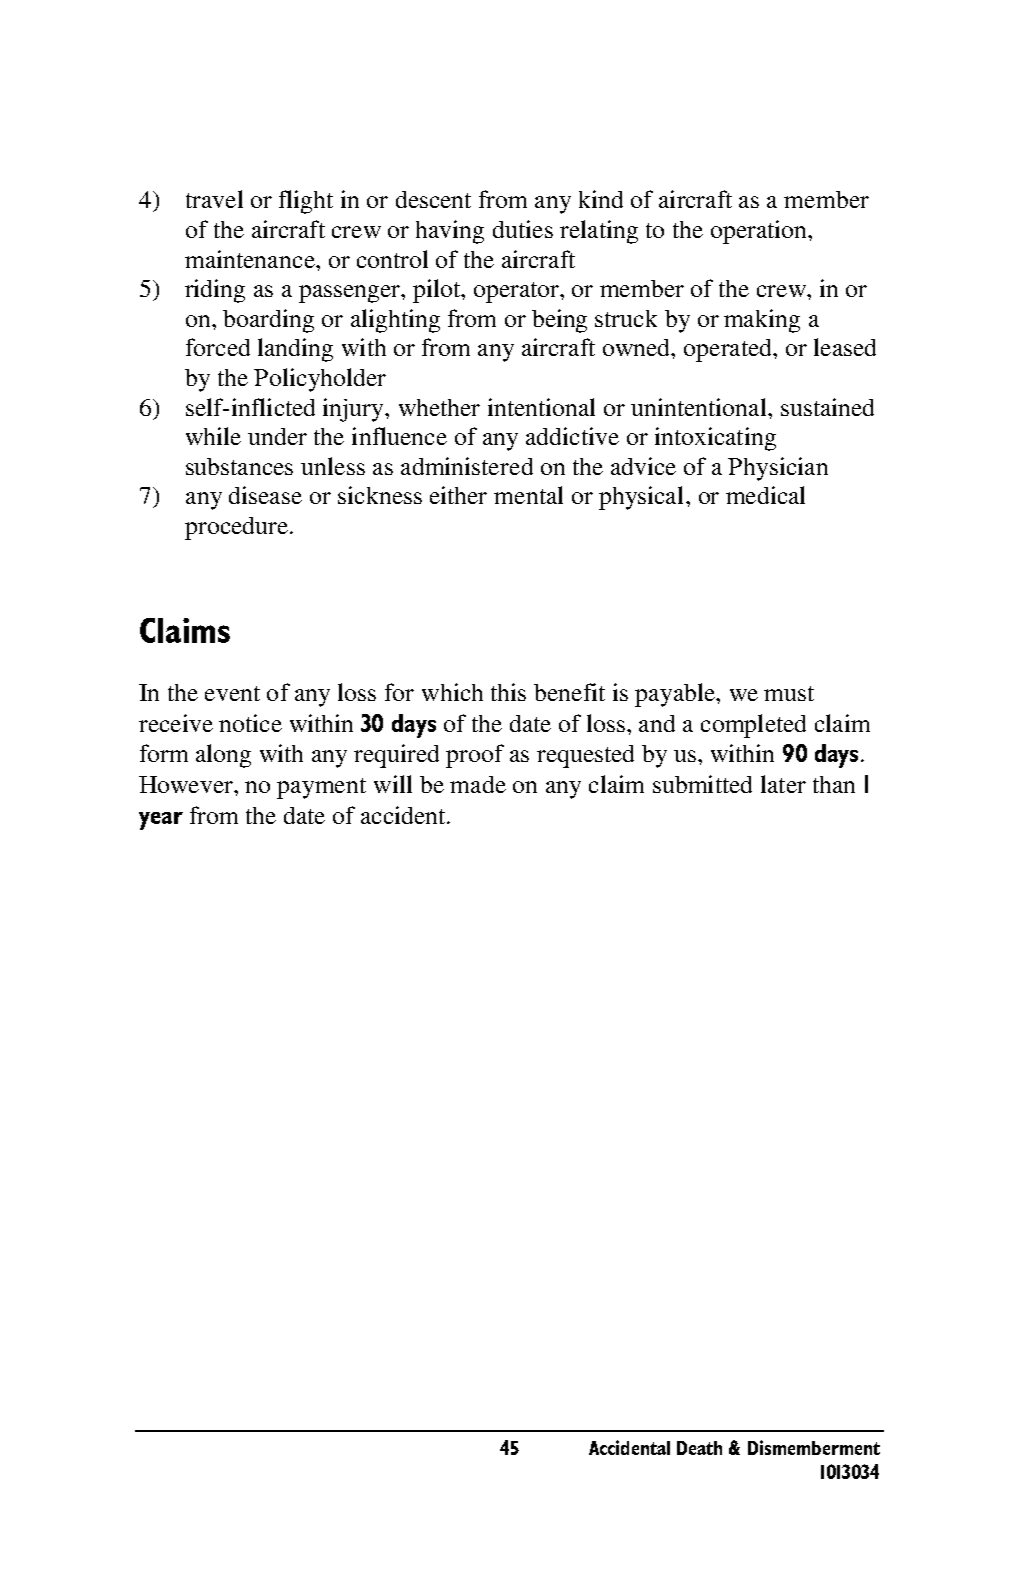  What do you see at coordinates (393, 784) in the screenshot?
I see `will` at bounding box center [393, 784].
